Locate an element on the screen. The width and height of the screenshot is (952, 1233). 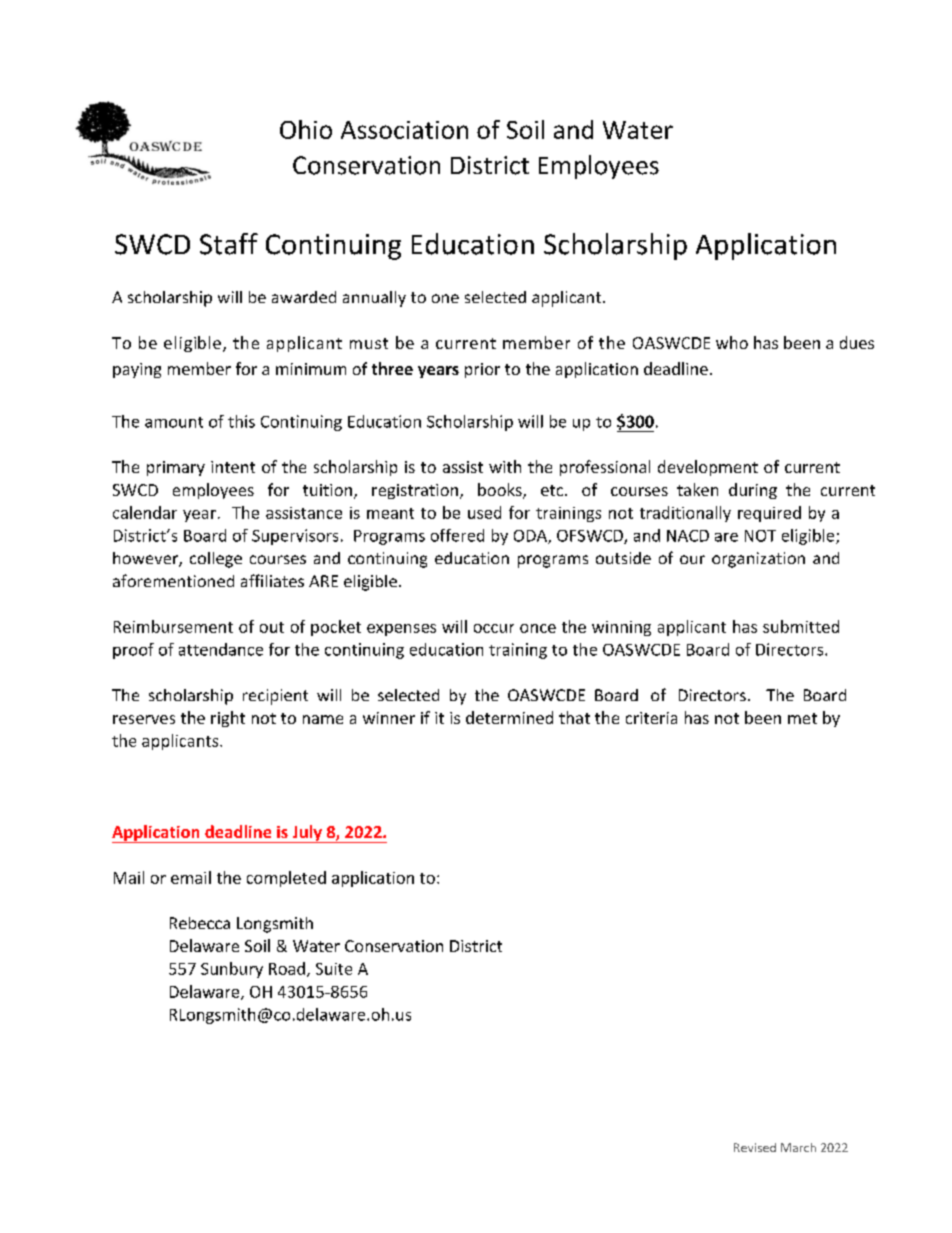
who is located at coordinates (732, 342).
